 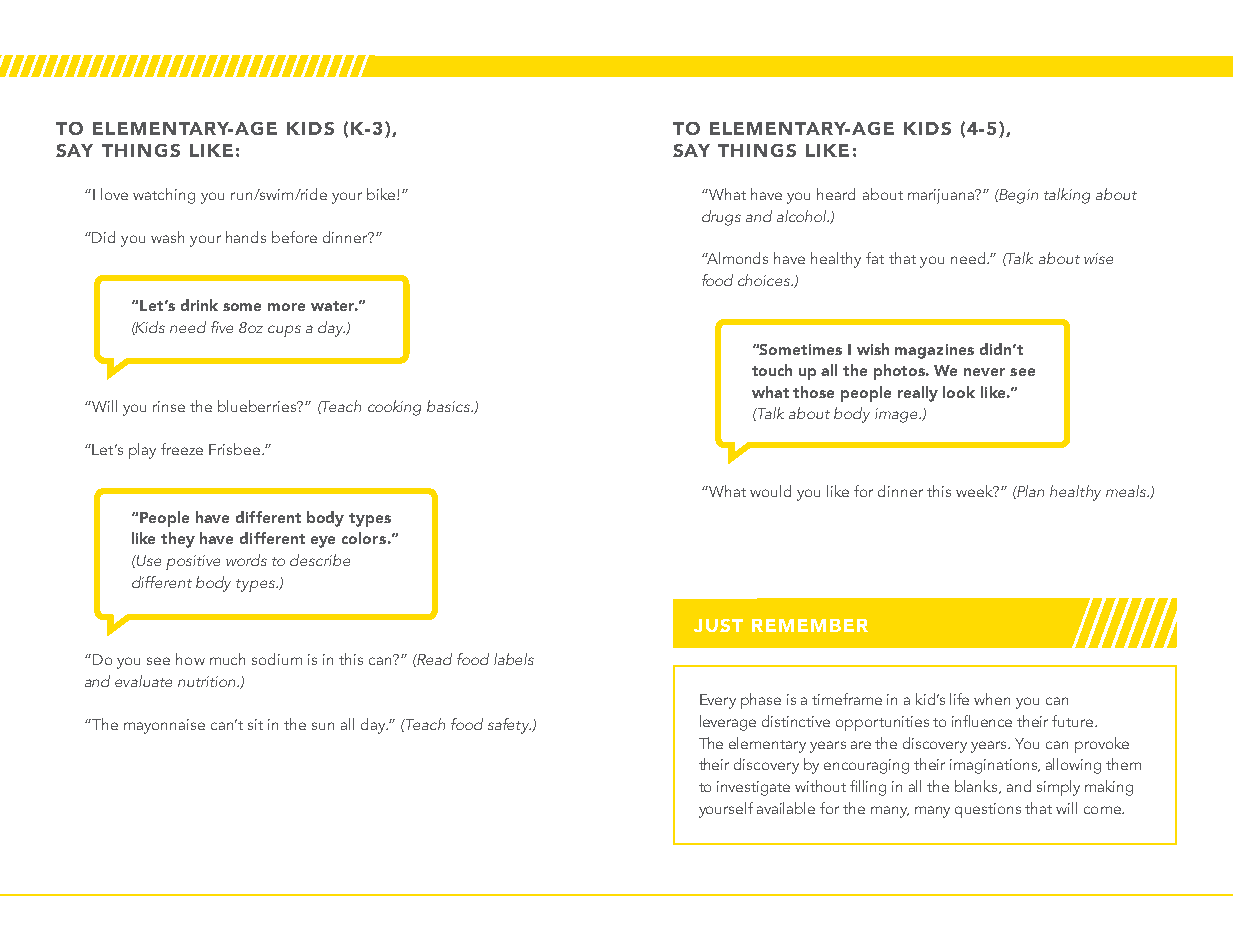 What do you see at coordinates (1030, 491) in the page?
I see `Plan` at bounding box center [1030, 491].
